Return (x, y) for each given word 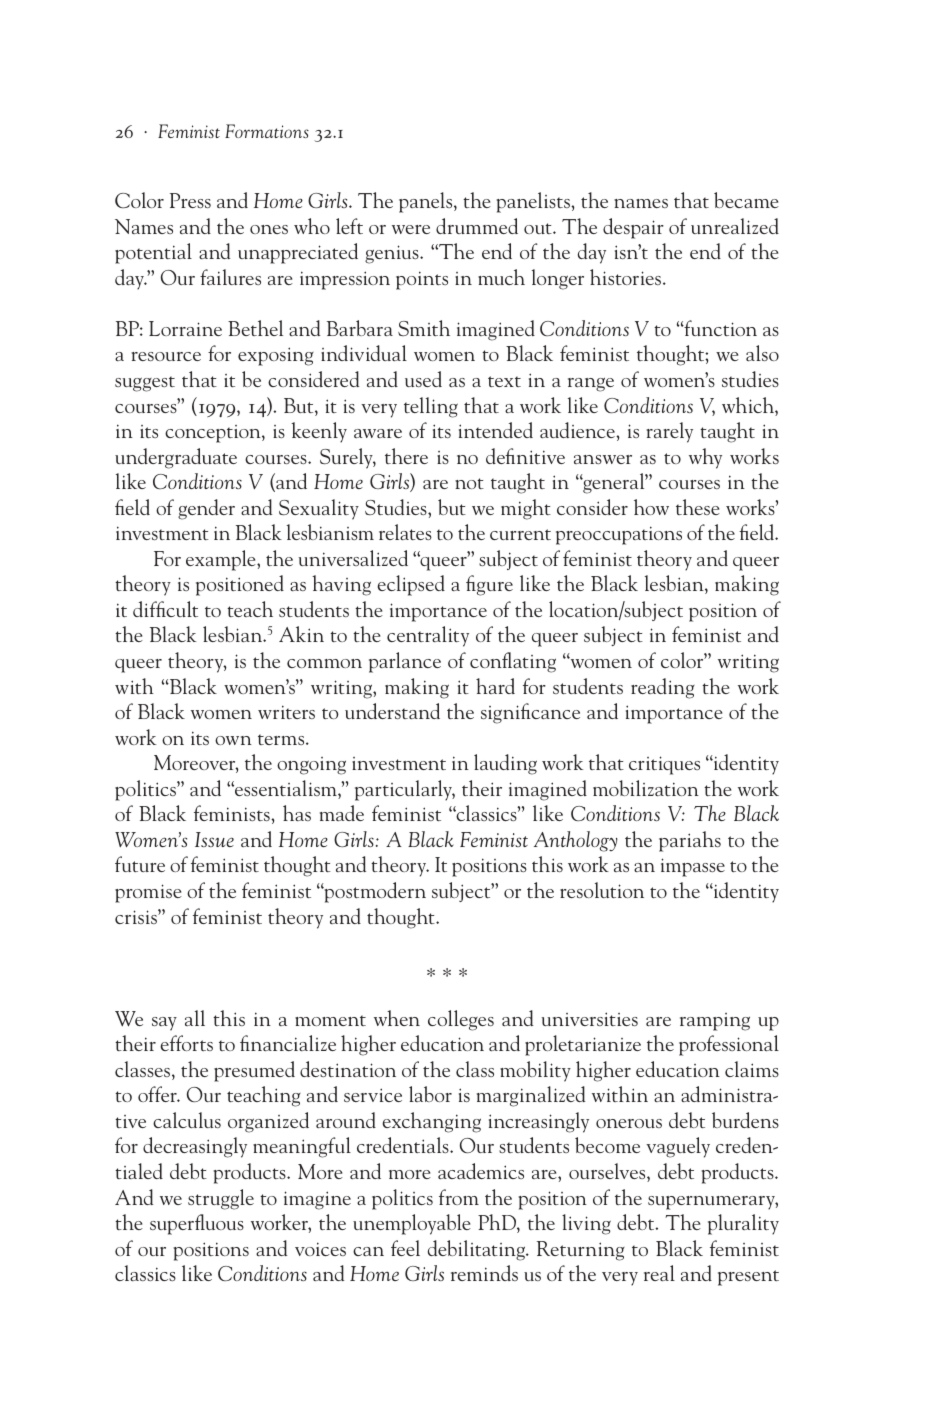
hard (495, 686)
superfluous (197, 1224)
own (233, 740)
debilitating (478, 1250)
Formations (267, 131)
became (746, 200)
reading (663, 688)
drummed (477, 226)
